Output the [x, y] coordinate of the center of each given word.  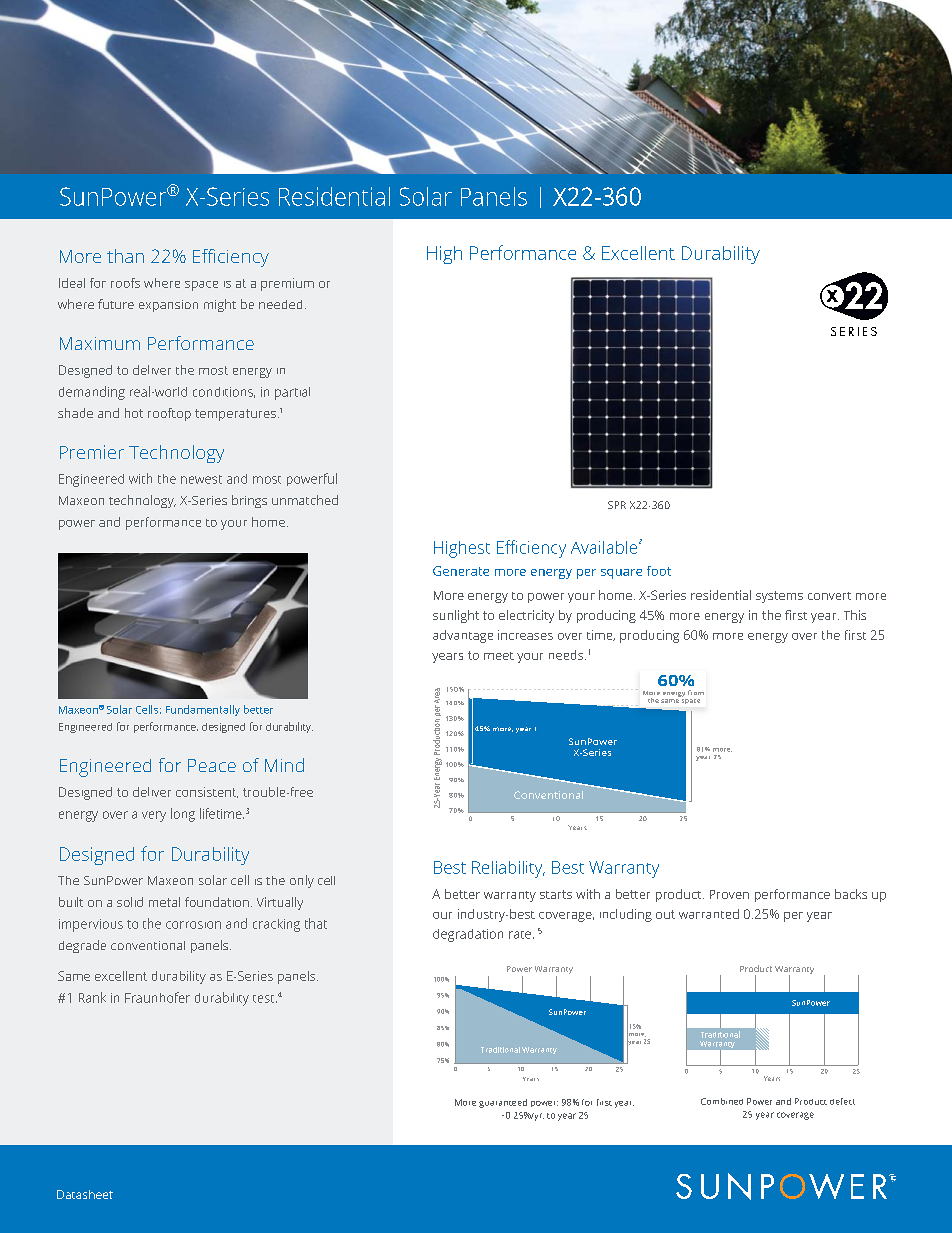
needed [280, 304]
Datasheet [85, 1194]
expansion [168, 306]
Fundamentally [203, 710]
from [696, 692]
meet [499, 656]
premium [287, 284]
